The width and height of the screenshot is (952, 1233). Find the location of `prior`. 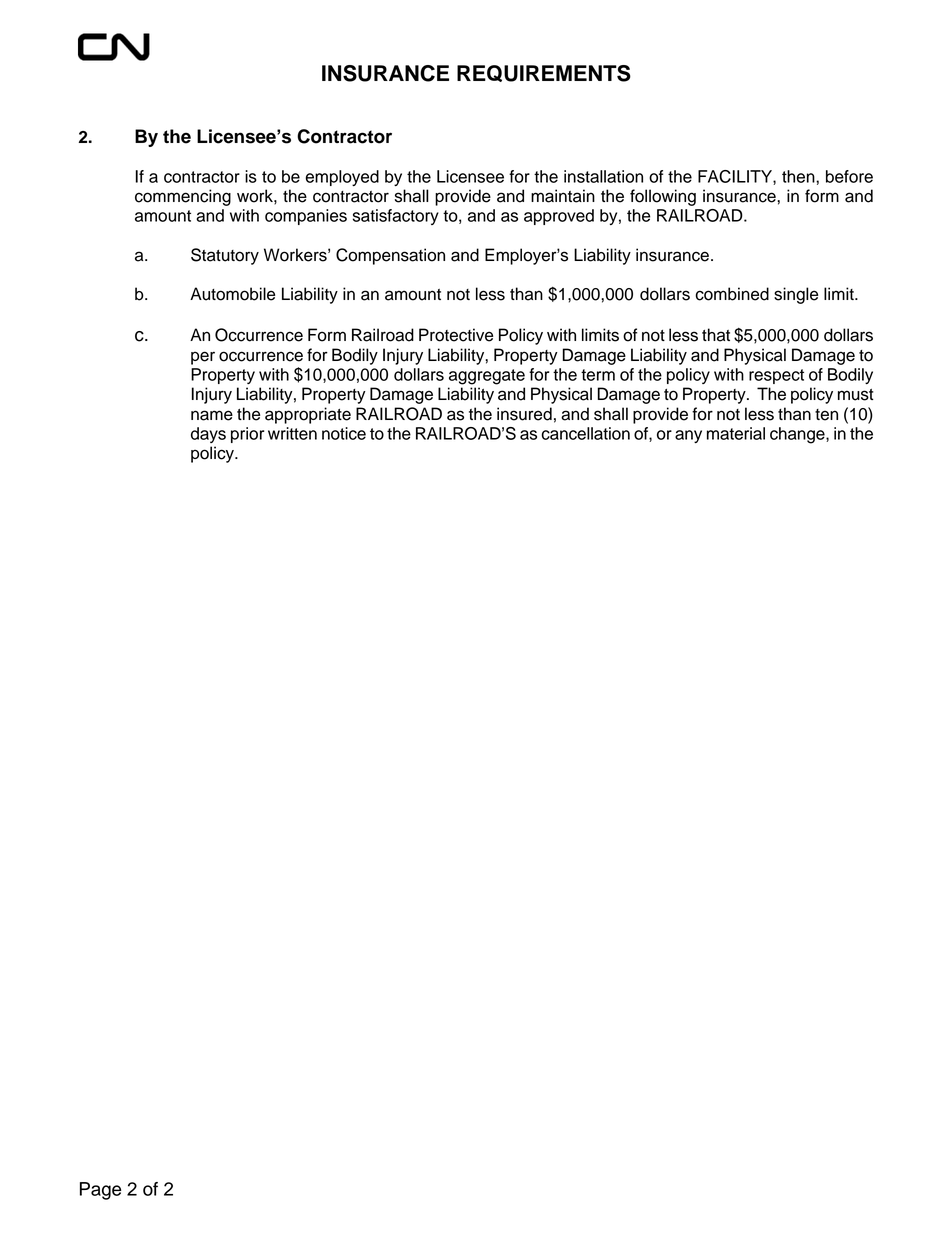

prior is located at coordinates (247, 435).
